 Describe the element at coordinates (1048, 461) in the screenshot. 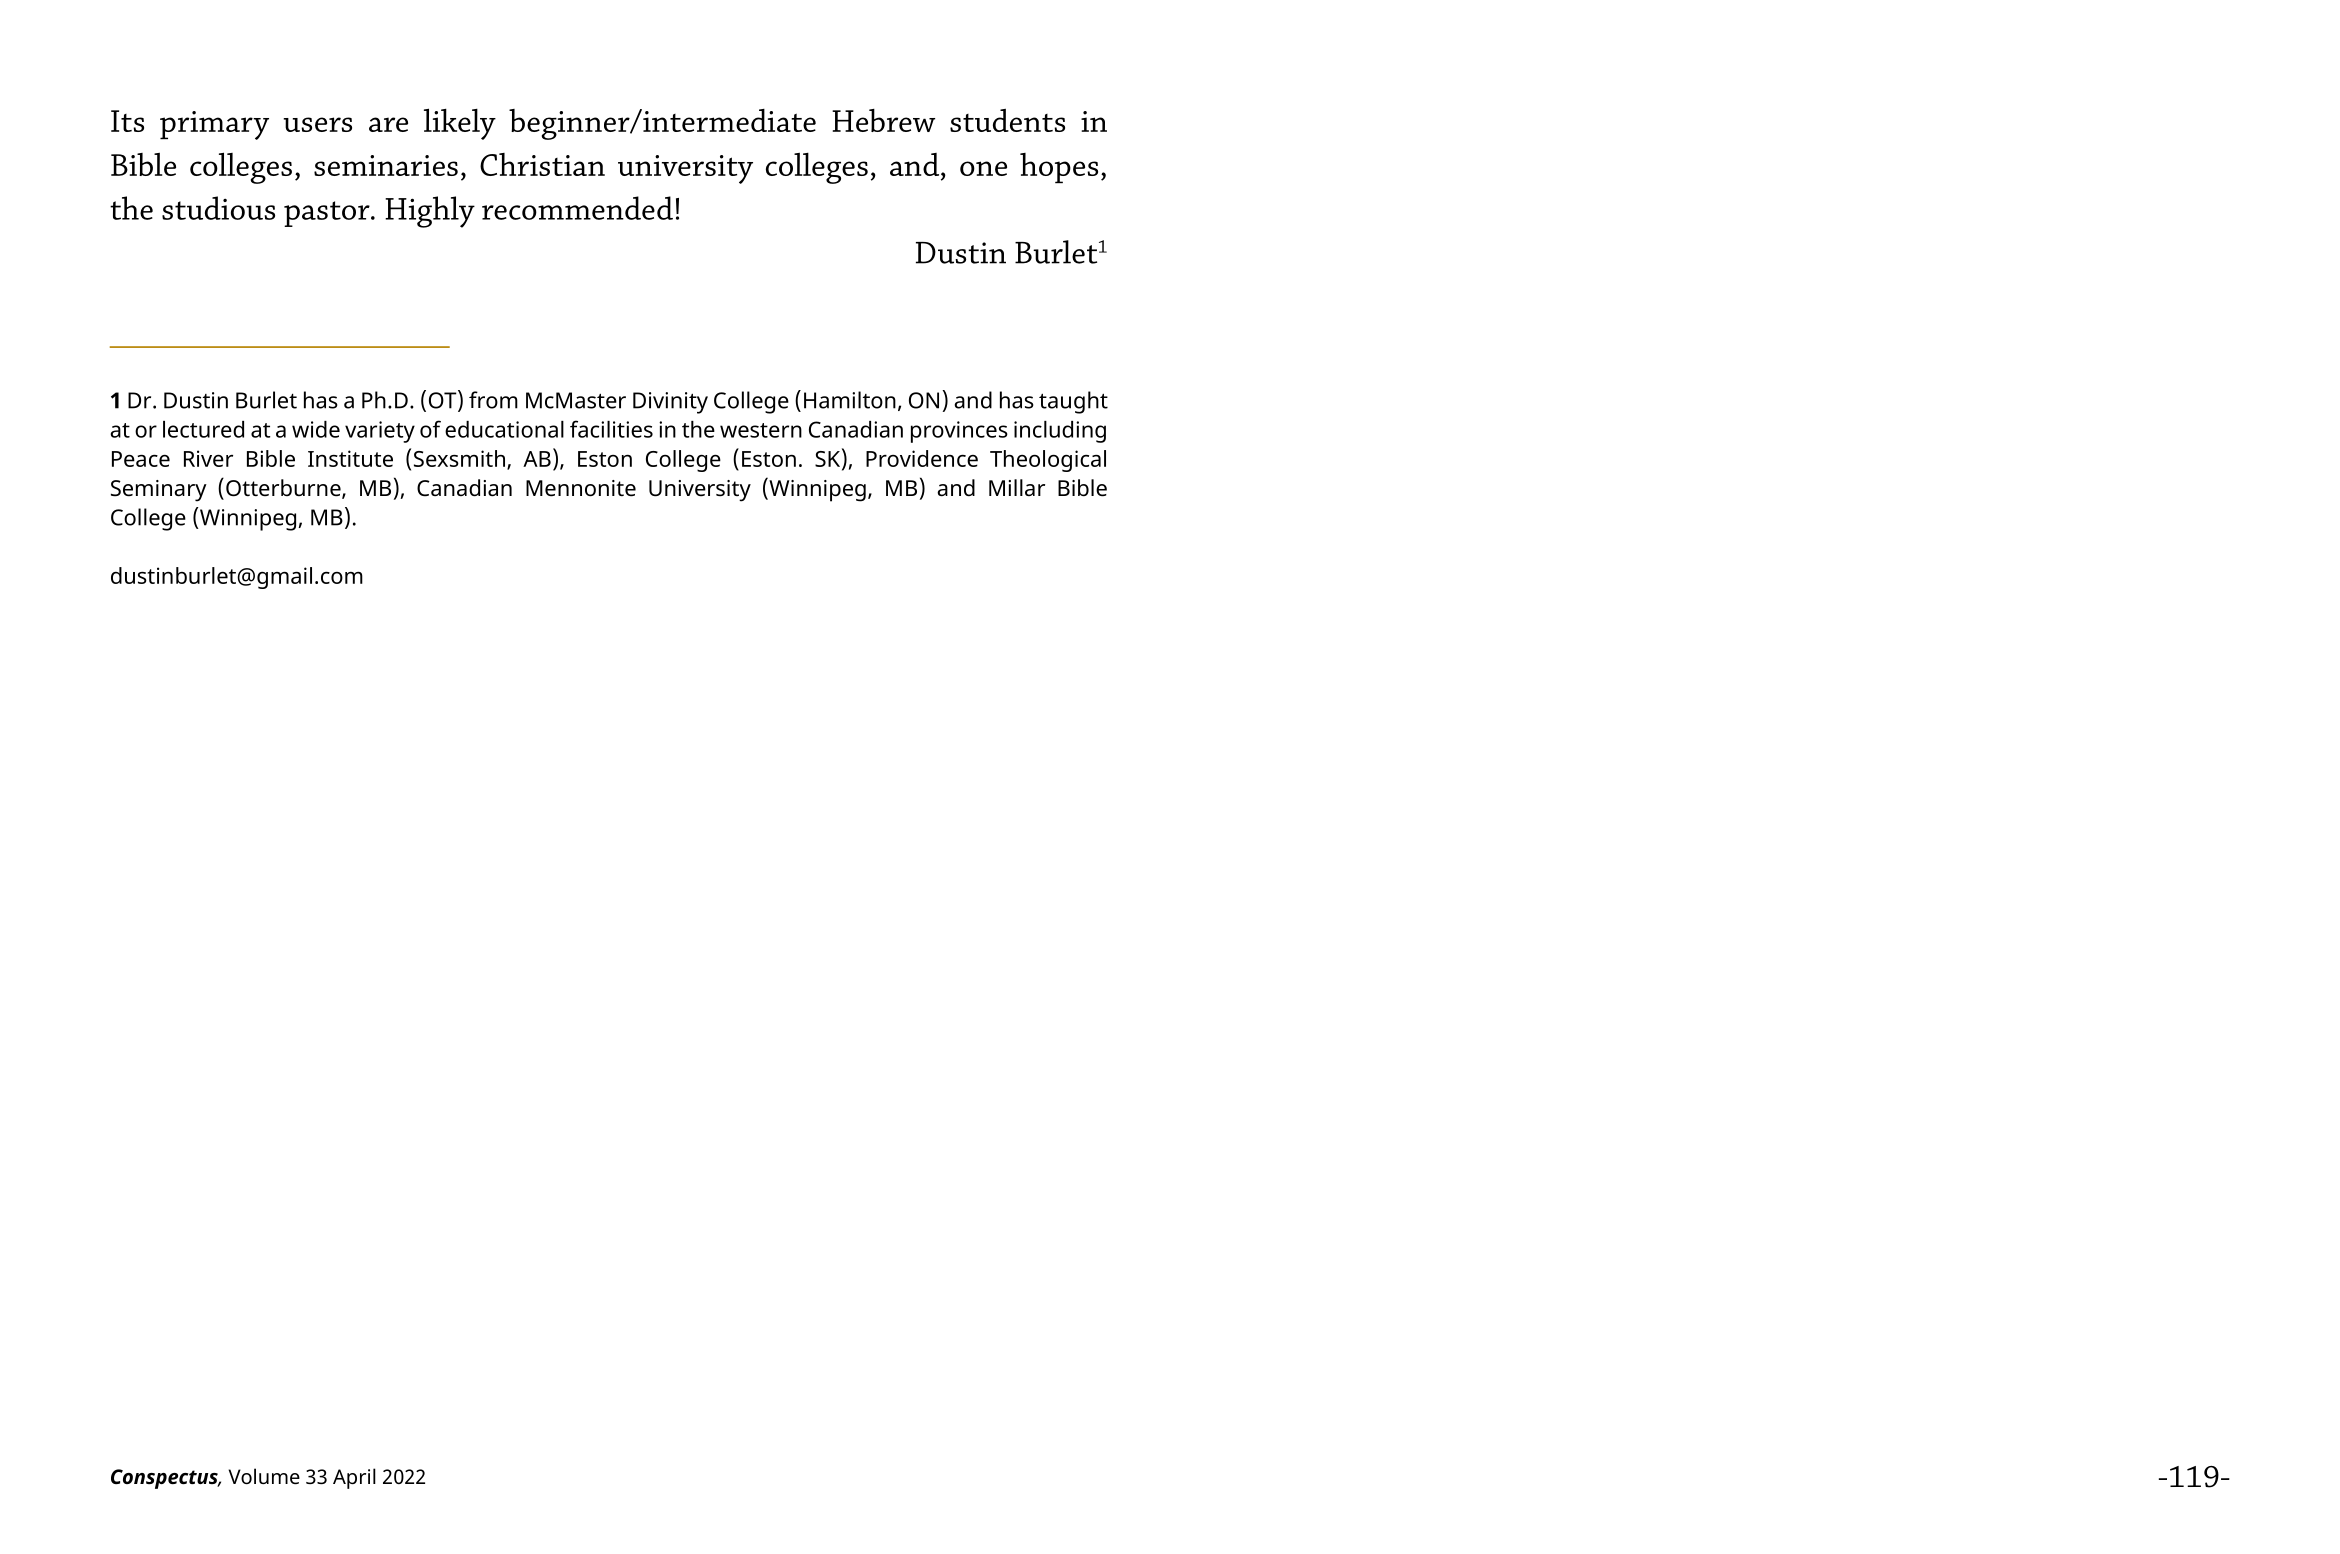

I see `Theological` at that location.
